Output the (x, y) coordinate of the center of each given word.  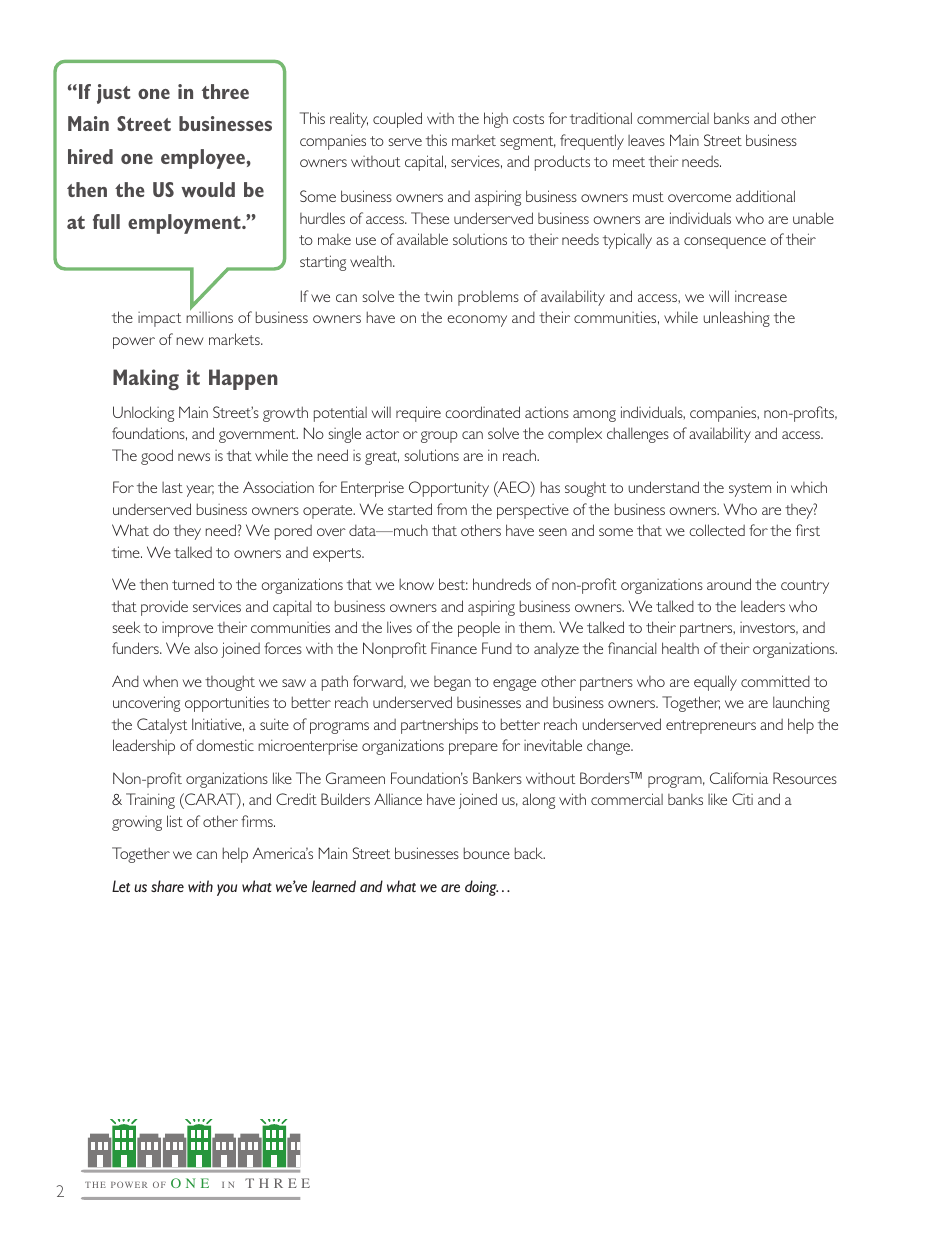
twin (438, 296)
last (172, 487)
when (160, 681)
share (167, 886)
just (113, 94)
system (750, 490)
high (496, 120)
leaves (646, 140)
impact (159, 319)
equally (715, 683)
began (452, 683)
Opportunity (449, 489)
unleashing (737, 319)
